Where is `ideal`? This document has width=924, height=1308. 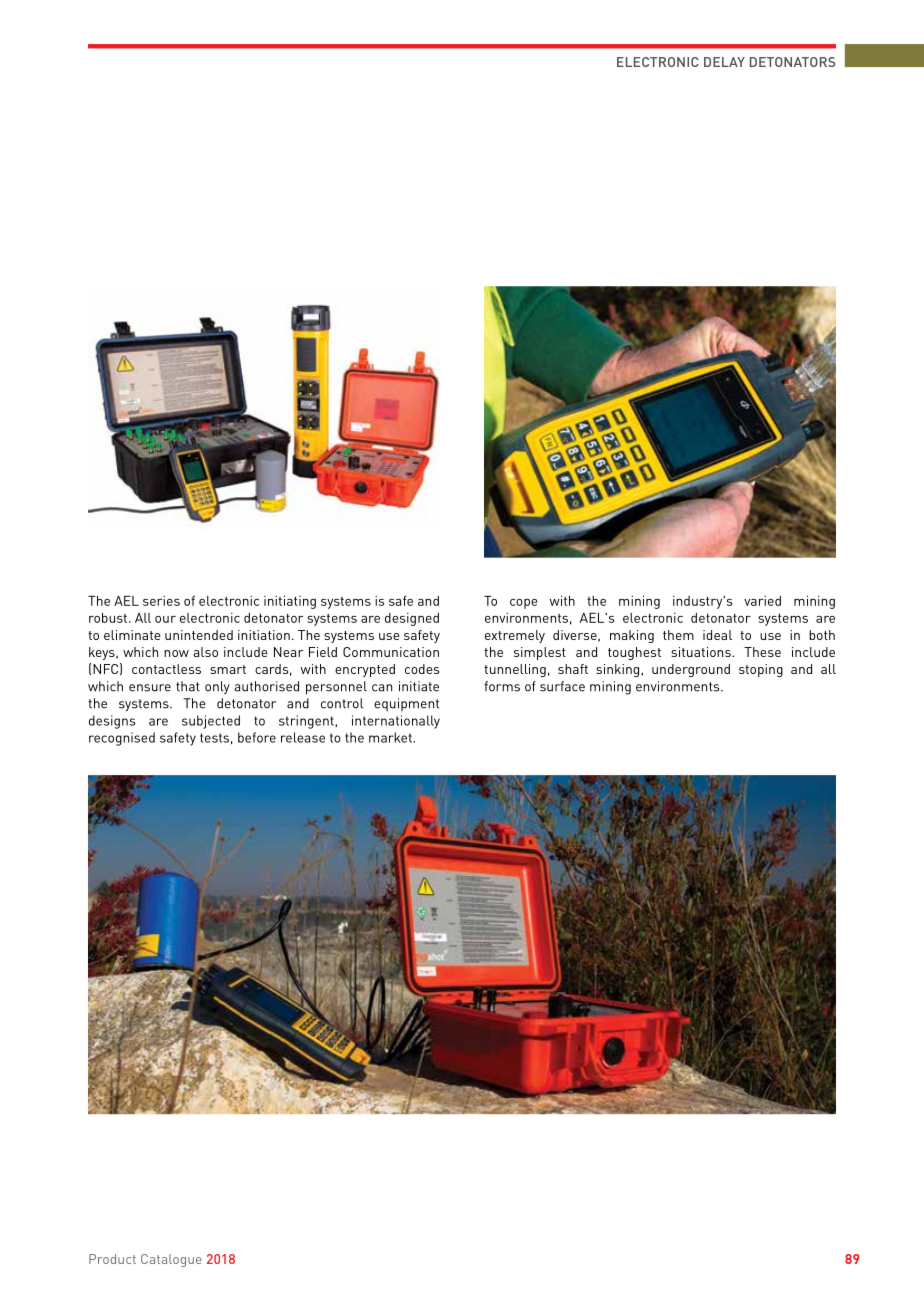
ideal is located at coordinates (717, 635).
